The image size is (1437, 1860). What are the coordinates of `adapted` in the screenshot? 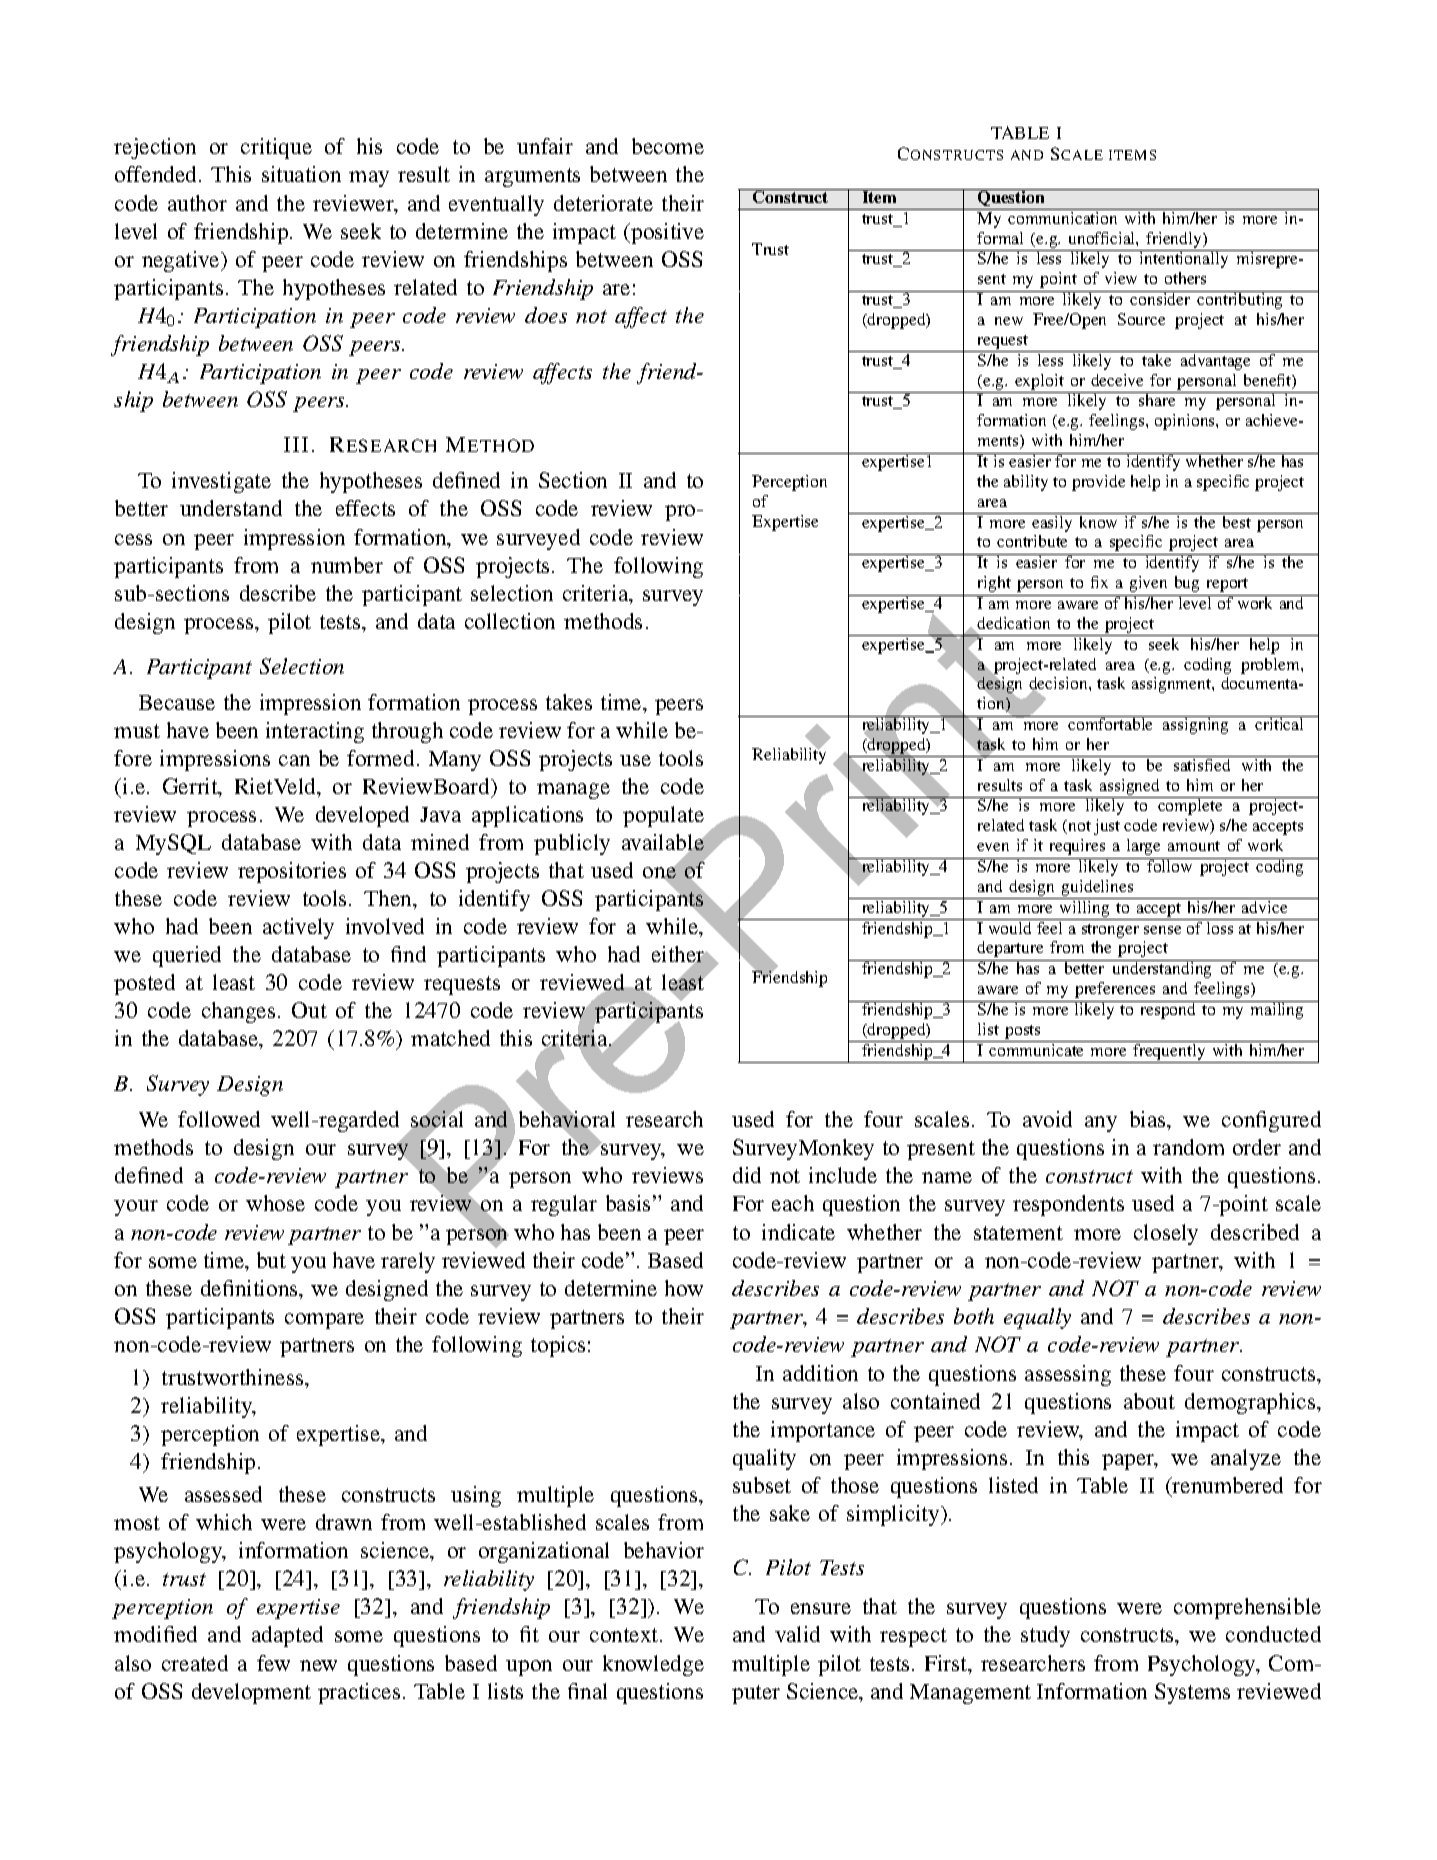 It's located at (287, 1636).
